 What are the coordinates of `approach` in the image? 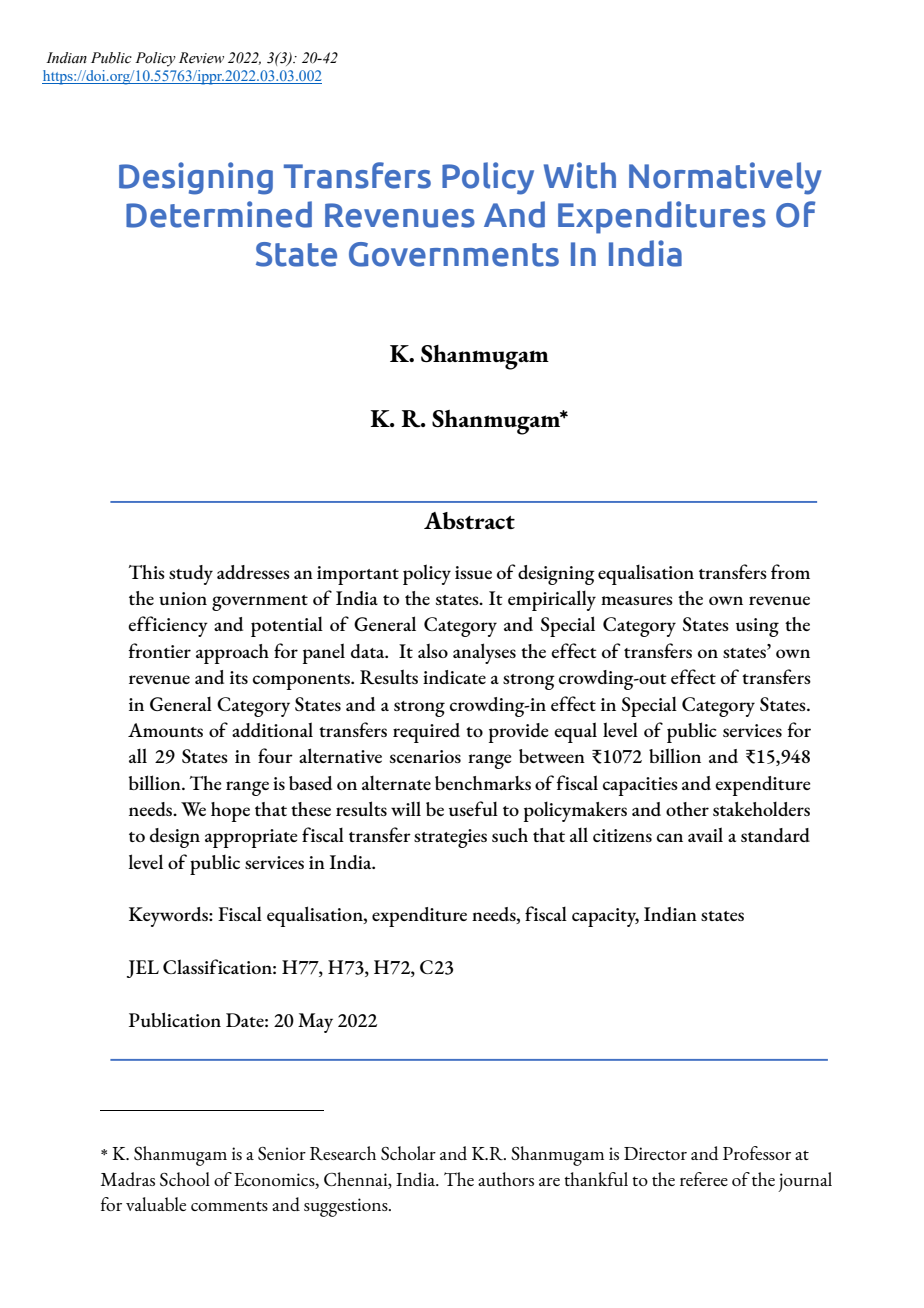 It's located at (232, 654).
